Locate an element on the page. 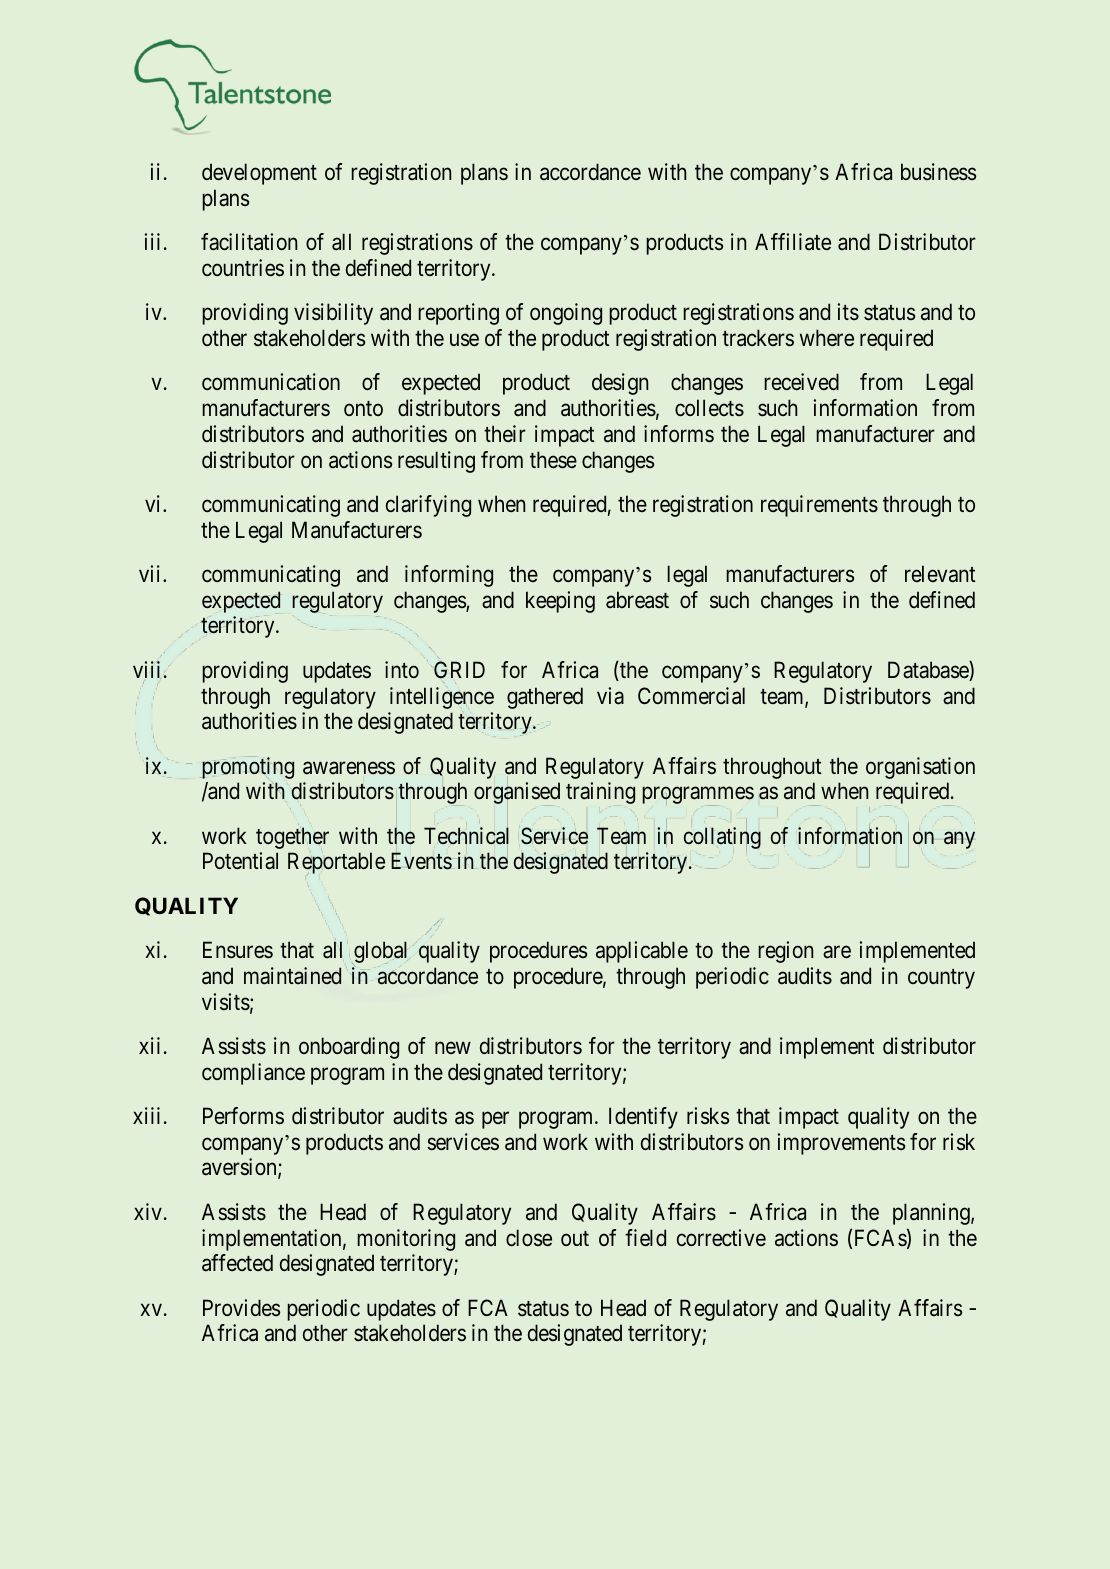  promoting is located at coordinates (247, 768).
